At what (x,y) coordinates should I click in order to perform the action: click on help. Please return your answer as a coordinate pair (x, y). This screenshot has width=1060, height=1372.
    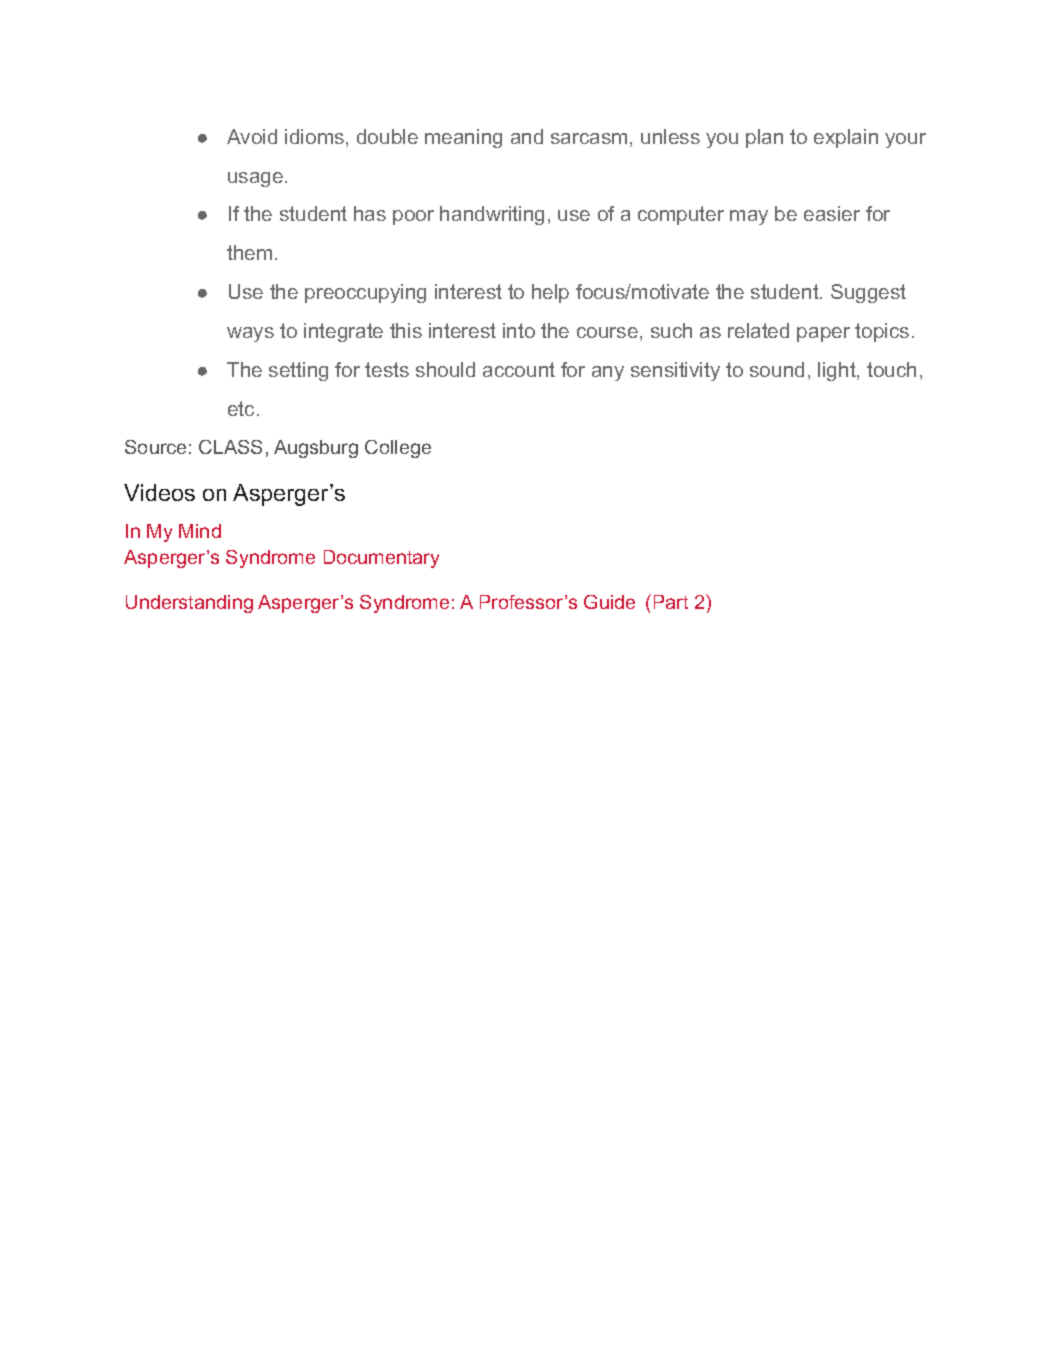
    Looking at the image, I should click on (550, 293).
